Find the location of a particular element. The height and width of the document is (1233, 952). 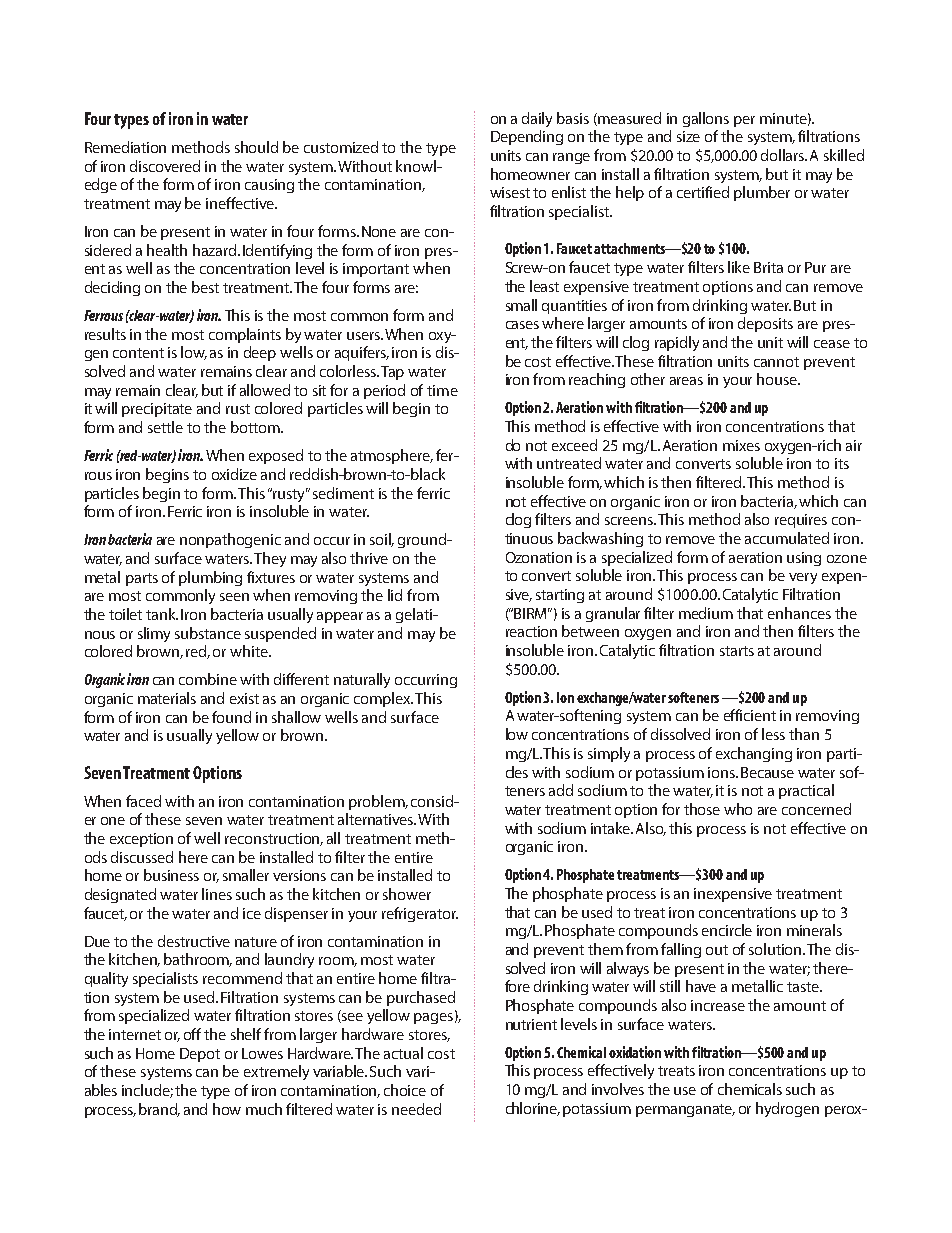

oxidize is located at coordinates (234, 474).
